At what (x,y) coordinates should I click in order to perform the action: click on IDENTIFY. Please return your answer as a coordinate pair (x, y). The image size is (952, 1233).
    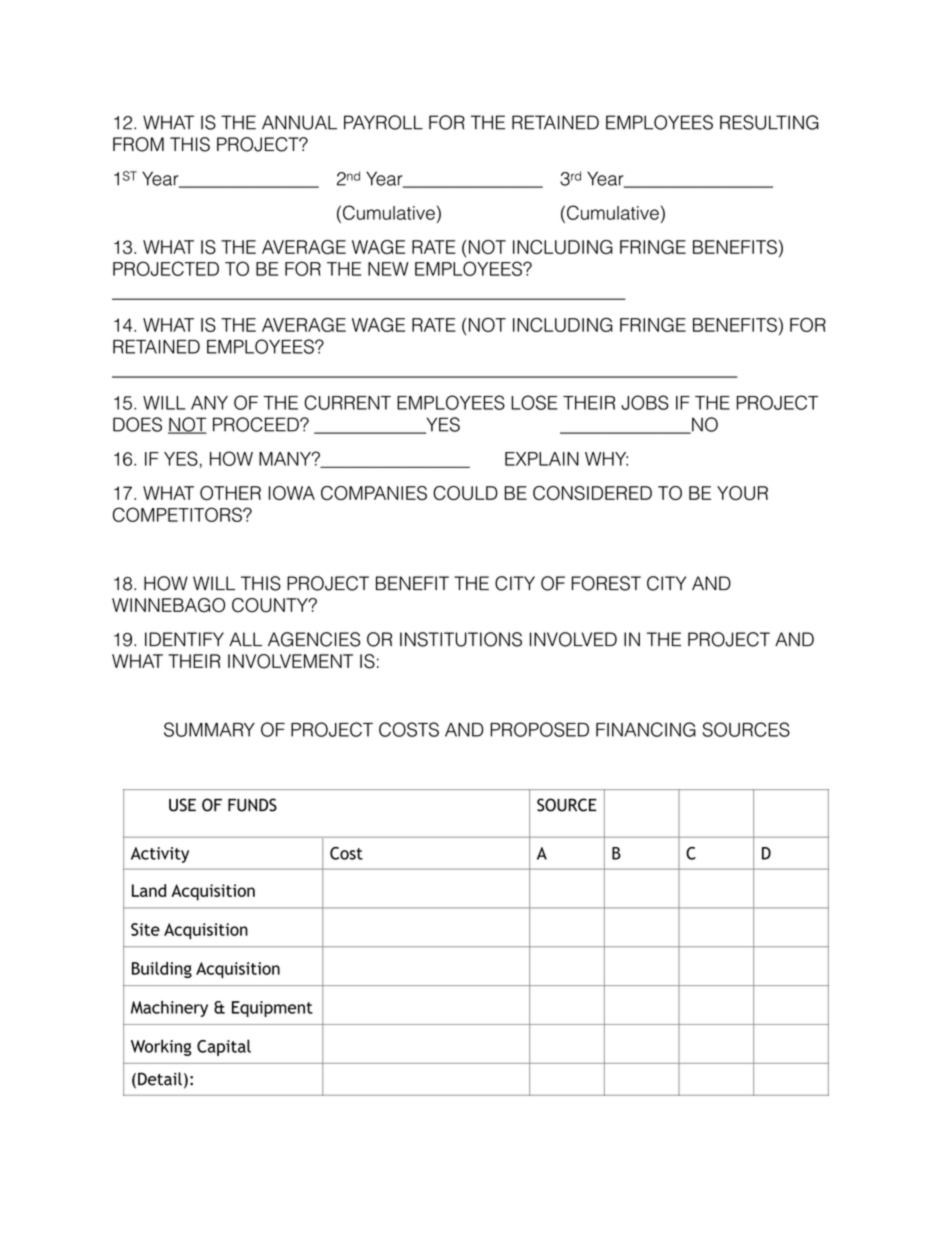
    Looking at the image, I should click on (184, 639).
